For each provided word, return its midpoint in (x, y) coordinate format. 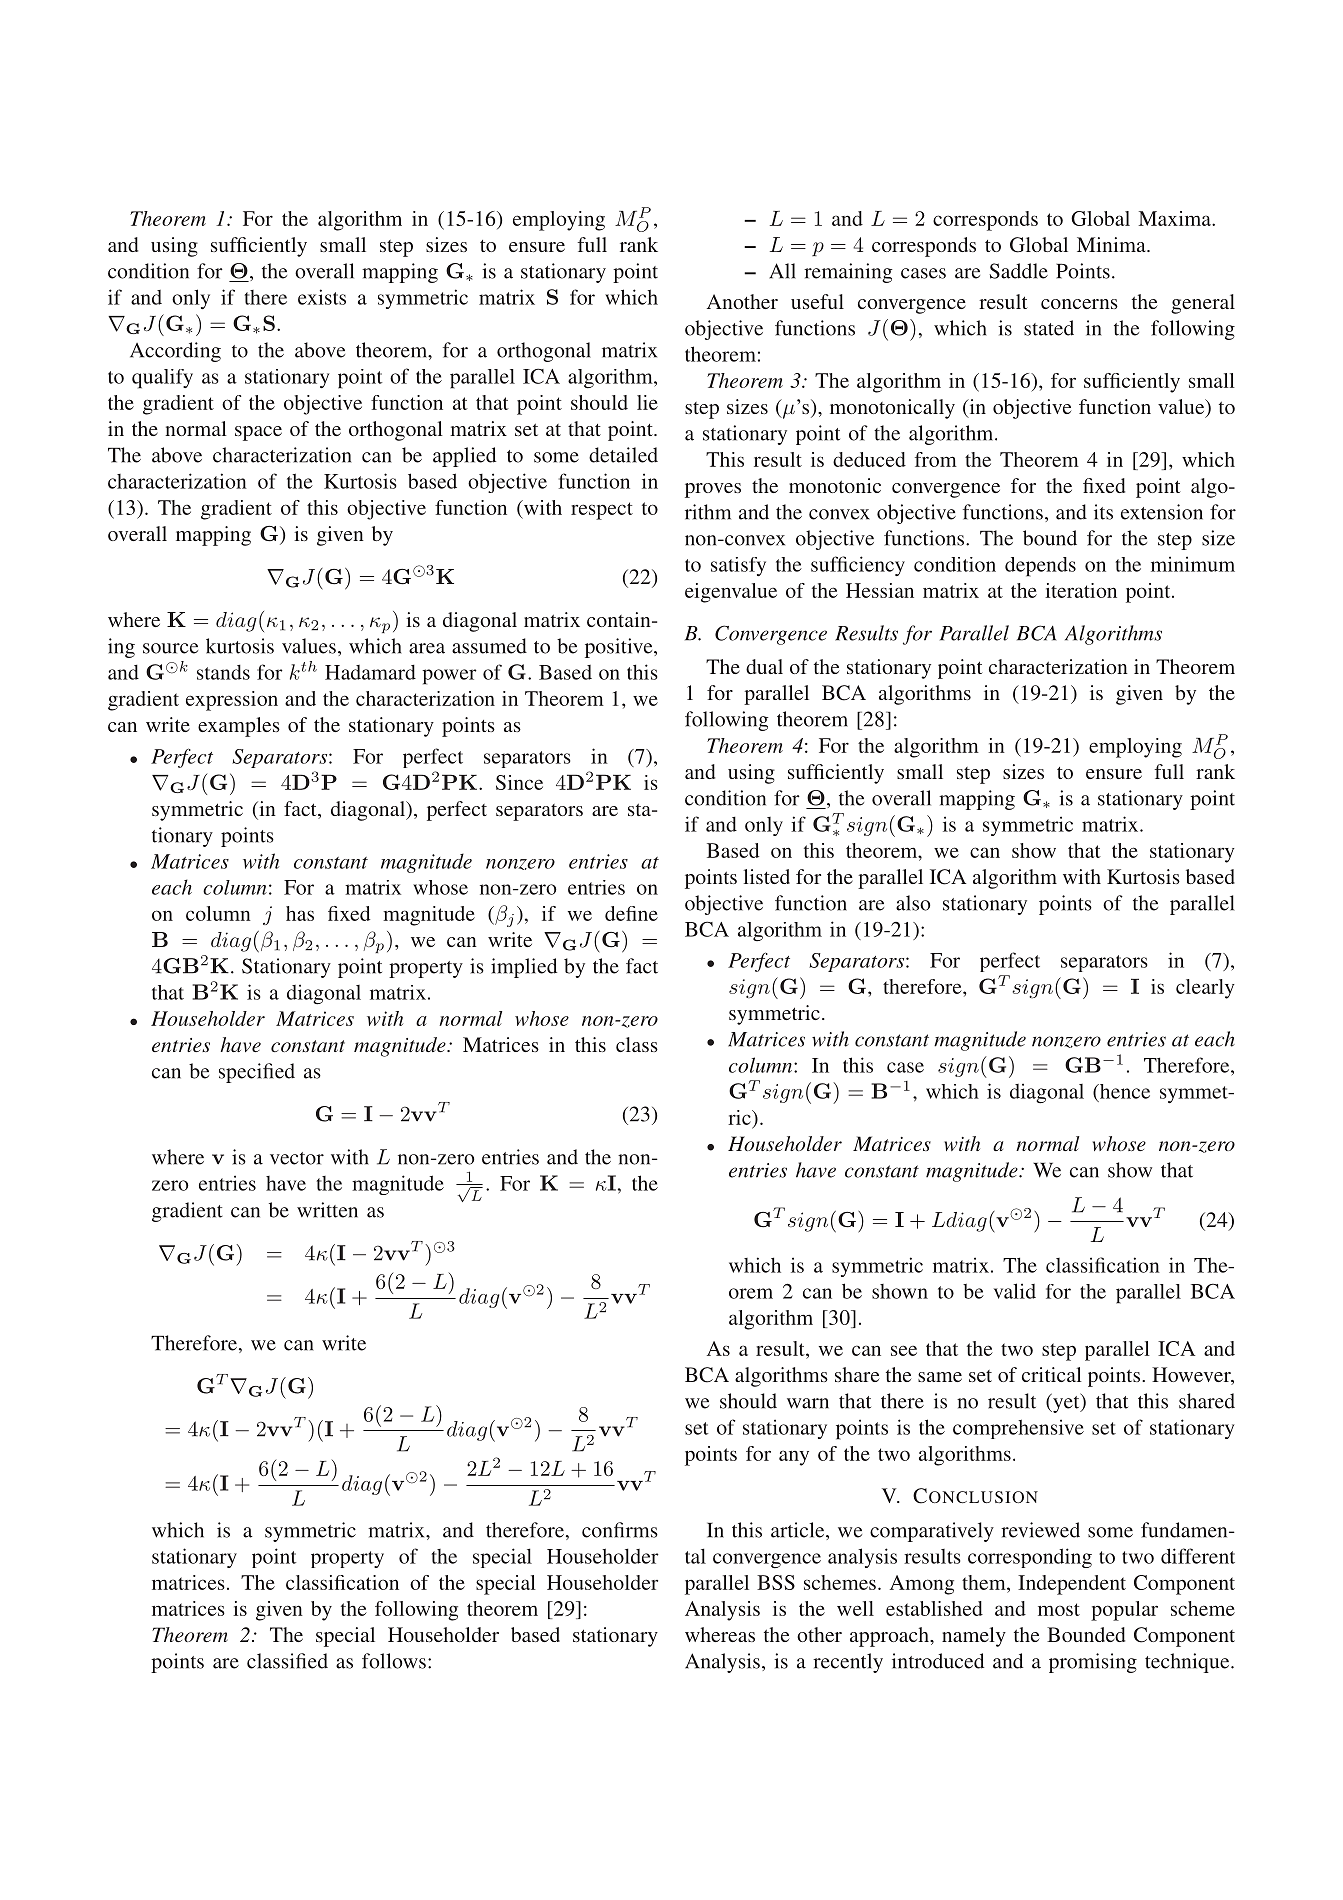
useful (817, 301)
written (327, 1210)
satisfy (738, 566)
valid (1015, 1291)
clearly (1205, 989)
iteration (1081, 590)
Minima (1112, 244)
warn (808, 1403)
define (631, 913)
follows (394, 1661)
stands (223, 672)
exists (322, 297)
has (300, 913)
